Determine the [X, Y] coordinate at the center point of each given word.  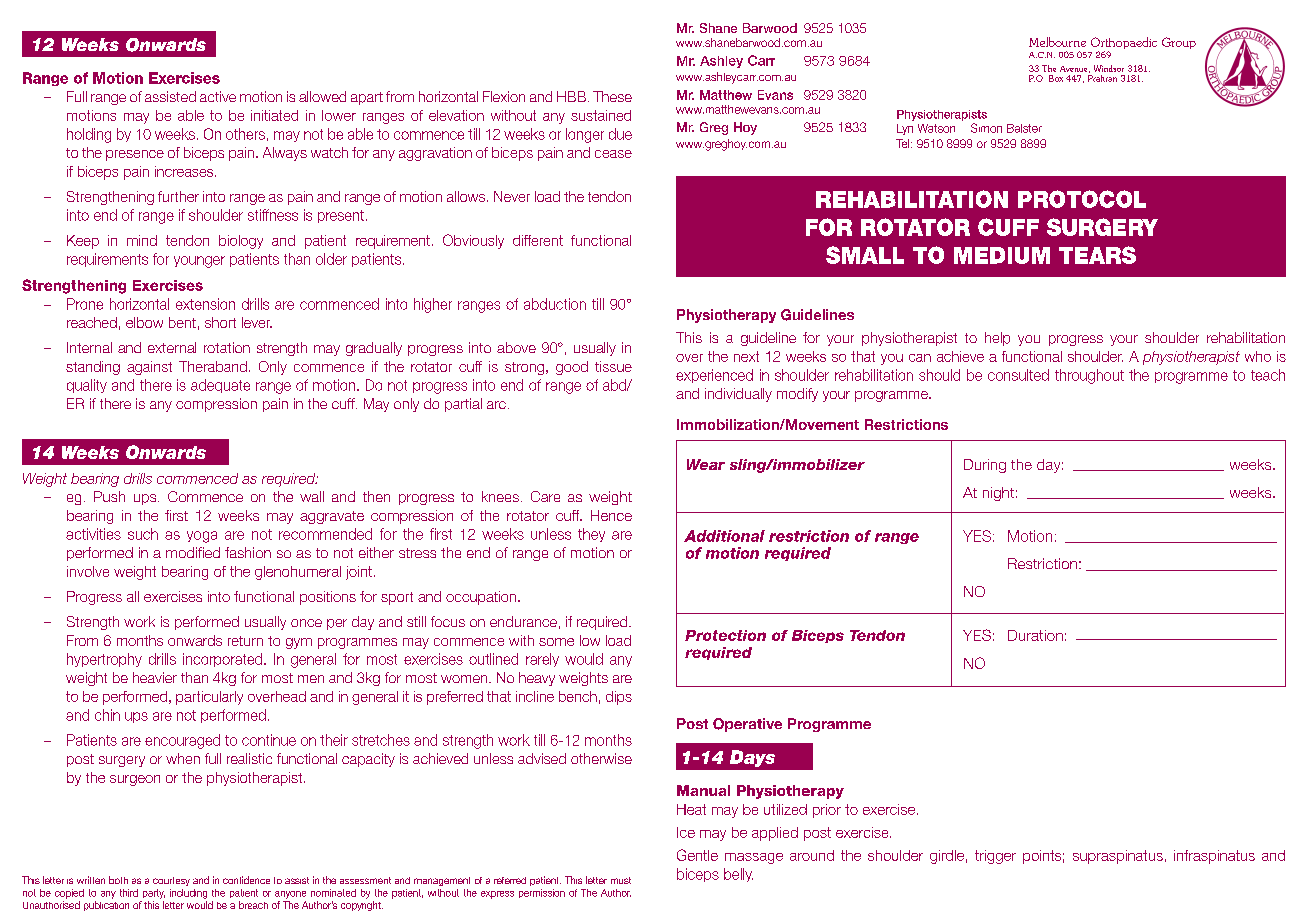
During [985, 466]
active [218, 96]
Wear [706, 464]
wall [312, 496]
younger [199, 262]
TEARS [1097, 255]
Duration [1035, 635]
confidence [246, 880]
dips [619, 698]
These [612, 96]
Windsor [1109, 68]
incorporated [224, 660]
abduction [555, 304]
